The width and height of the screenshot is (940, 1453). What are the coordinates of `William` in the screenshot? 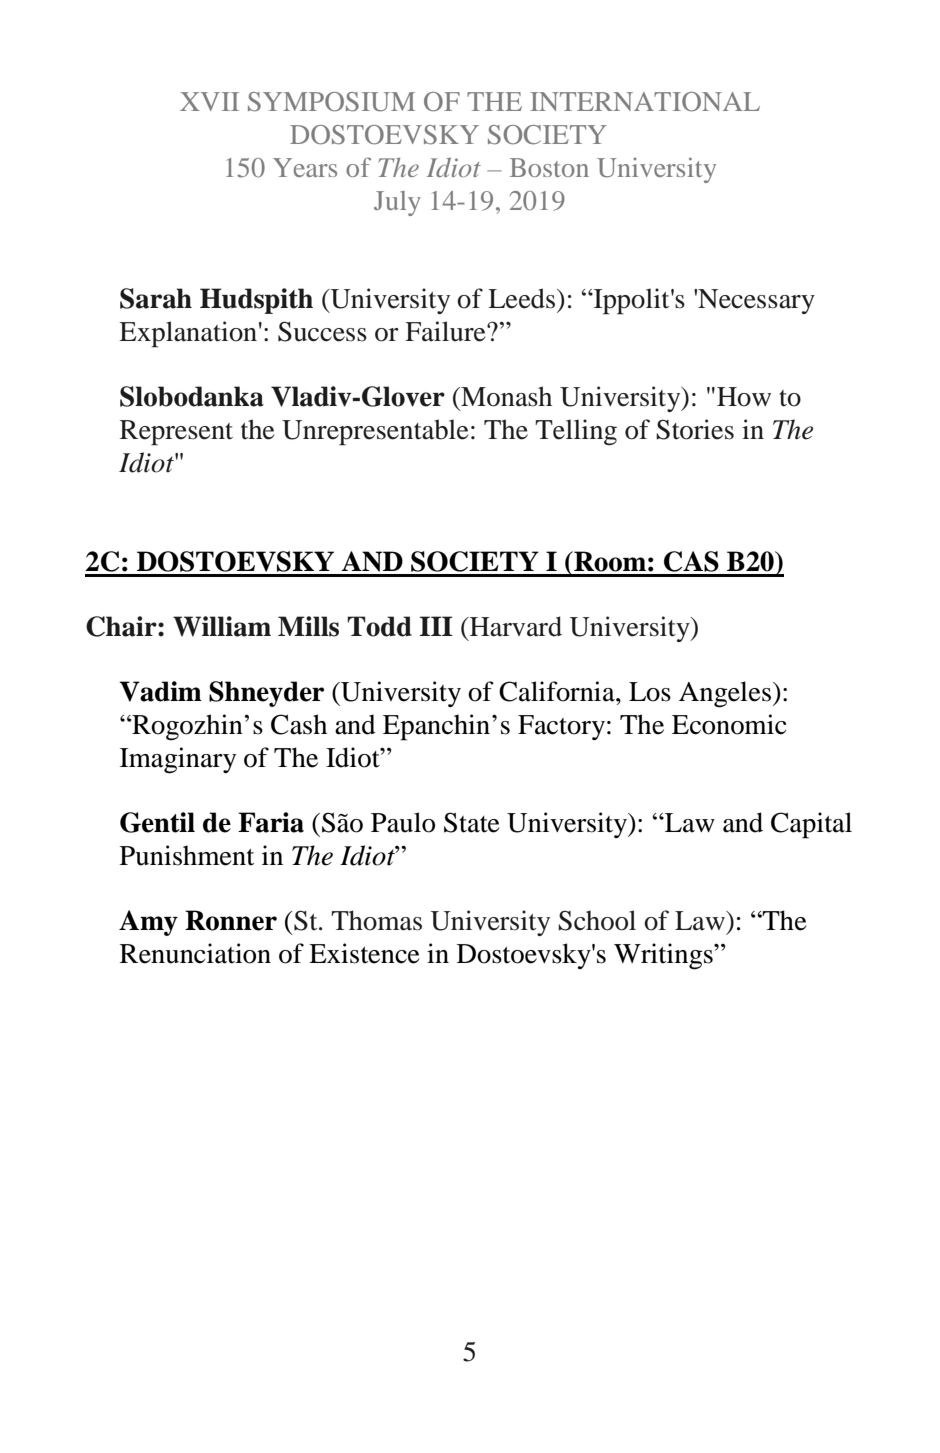 It's located at (222, 626).
